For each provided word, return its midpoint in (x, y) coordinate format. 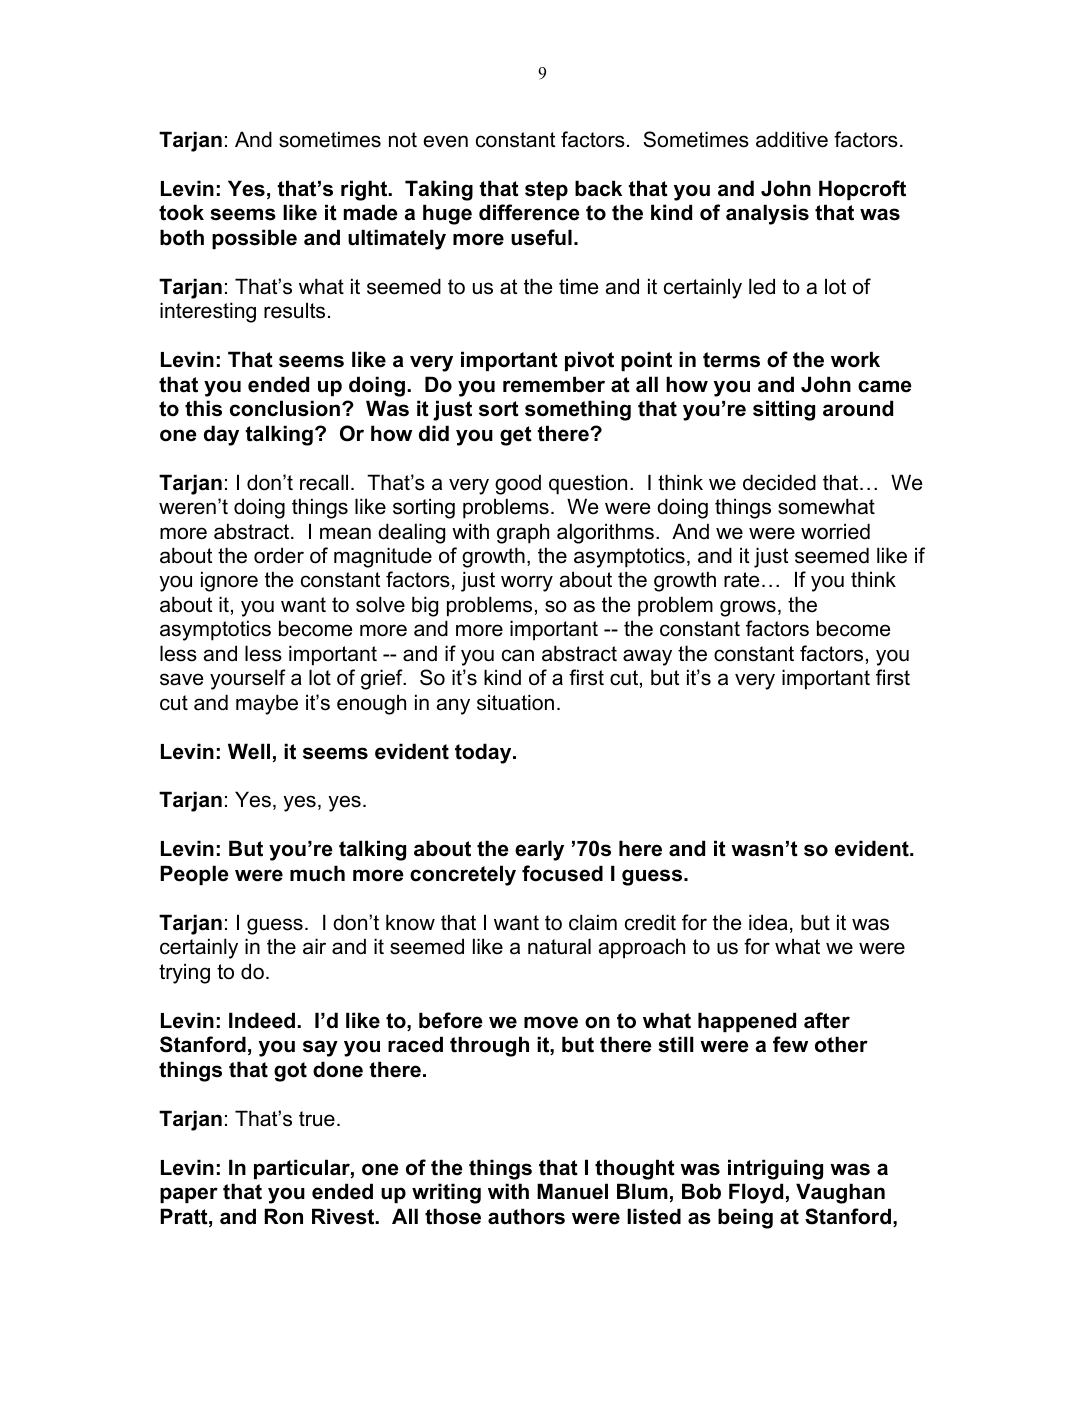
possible (254, 239)
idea (768, 922)
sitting (784, 410)
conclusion (285, 408)
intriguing (775, 1169)
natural (559, 946)
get (516, 436)
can (518, 655)
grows (748, 608)
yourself (248, 679)
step (546, 190)
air (314, 946)
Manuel (572, 1191)
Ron (283, 1216)
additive (792, 139)
